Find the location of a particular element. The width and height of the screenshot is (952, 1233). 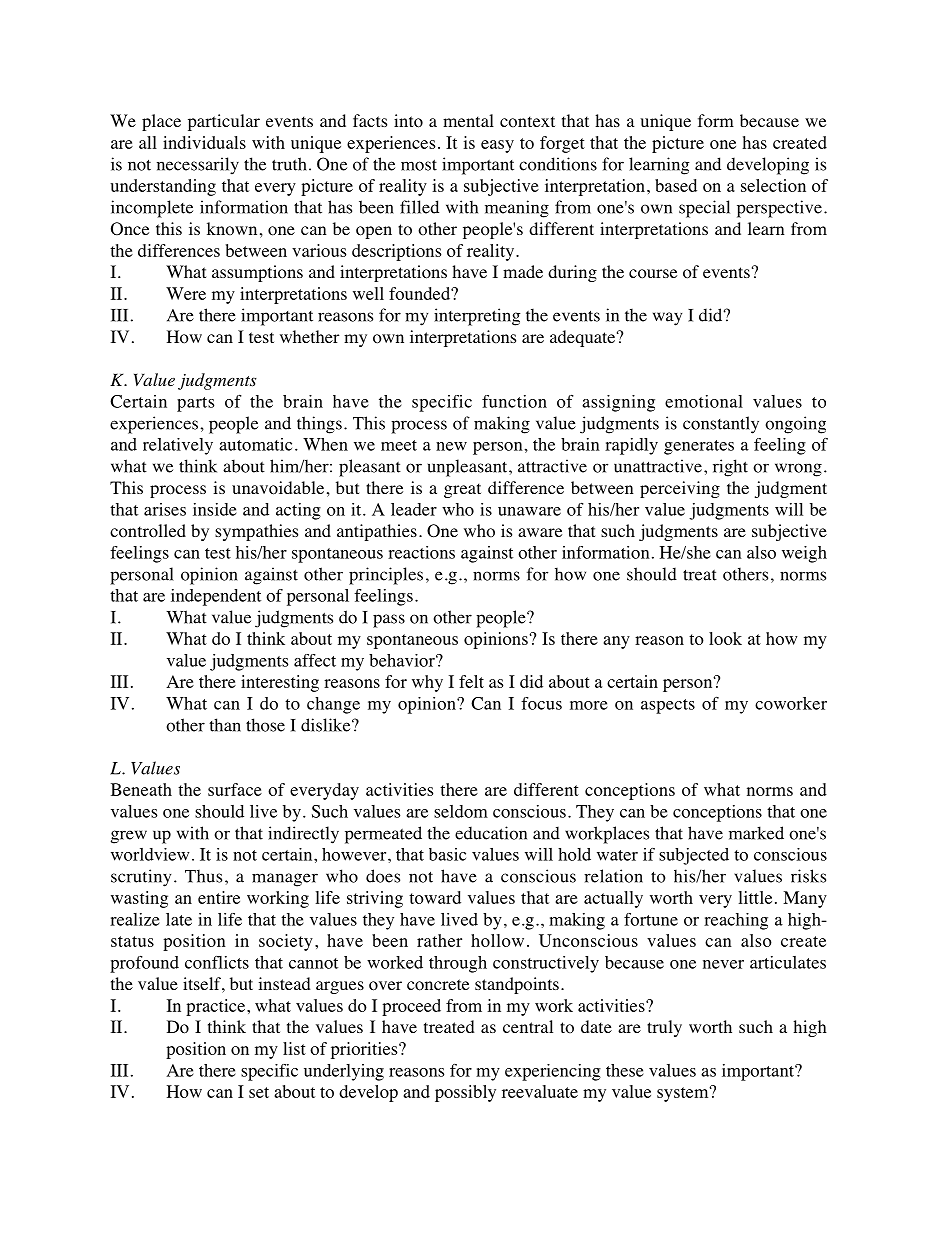

possibly is located at coordinates (465, 1093).
